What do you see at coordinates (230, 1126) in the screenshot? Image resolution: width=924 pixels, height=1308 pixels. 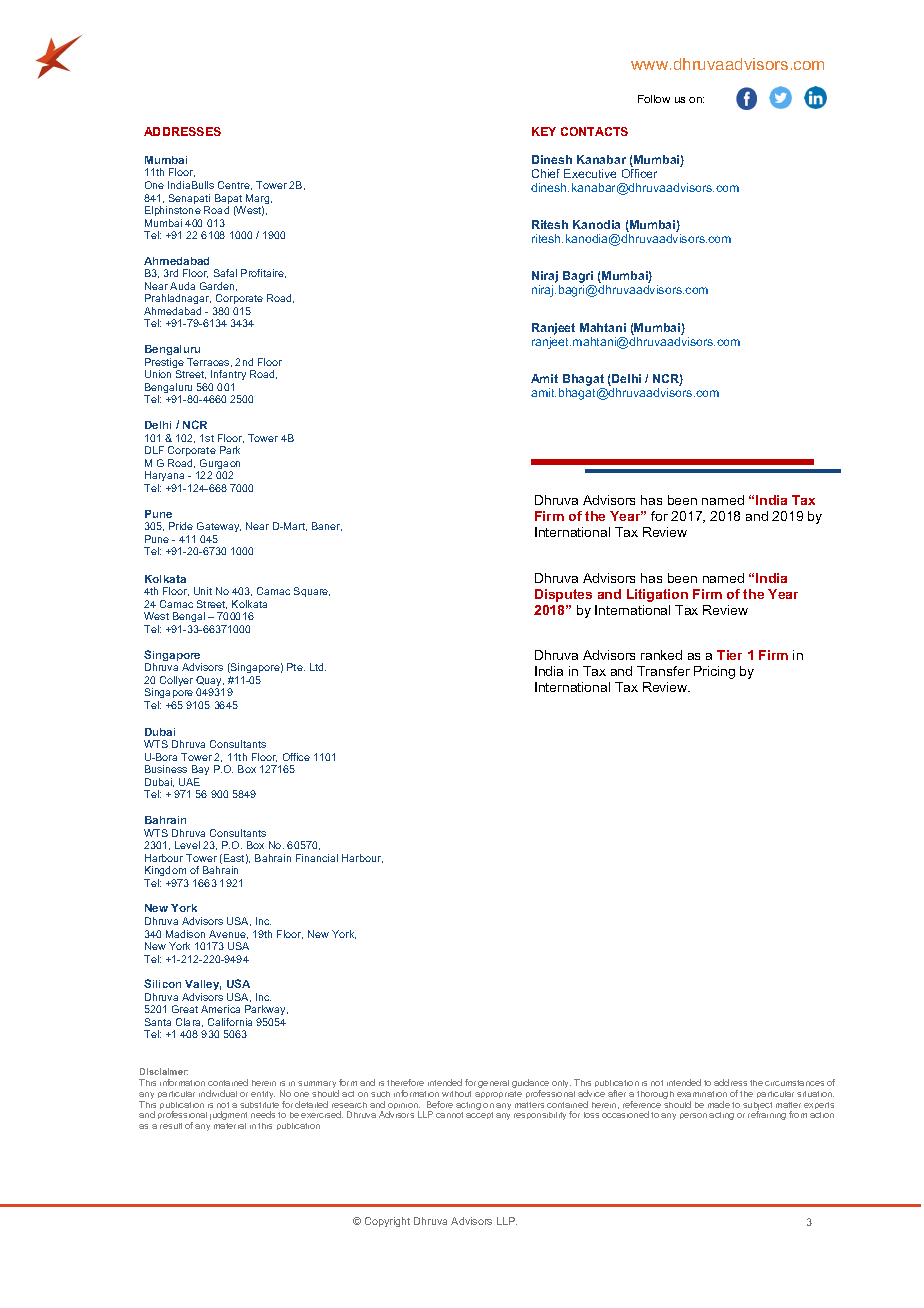 I see `material` at bounding box center [230, 1126].
